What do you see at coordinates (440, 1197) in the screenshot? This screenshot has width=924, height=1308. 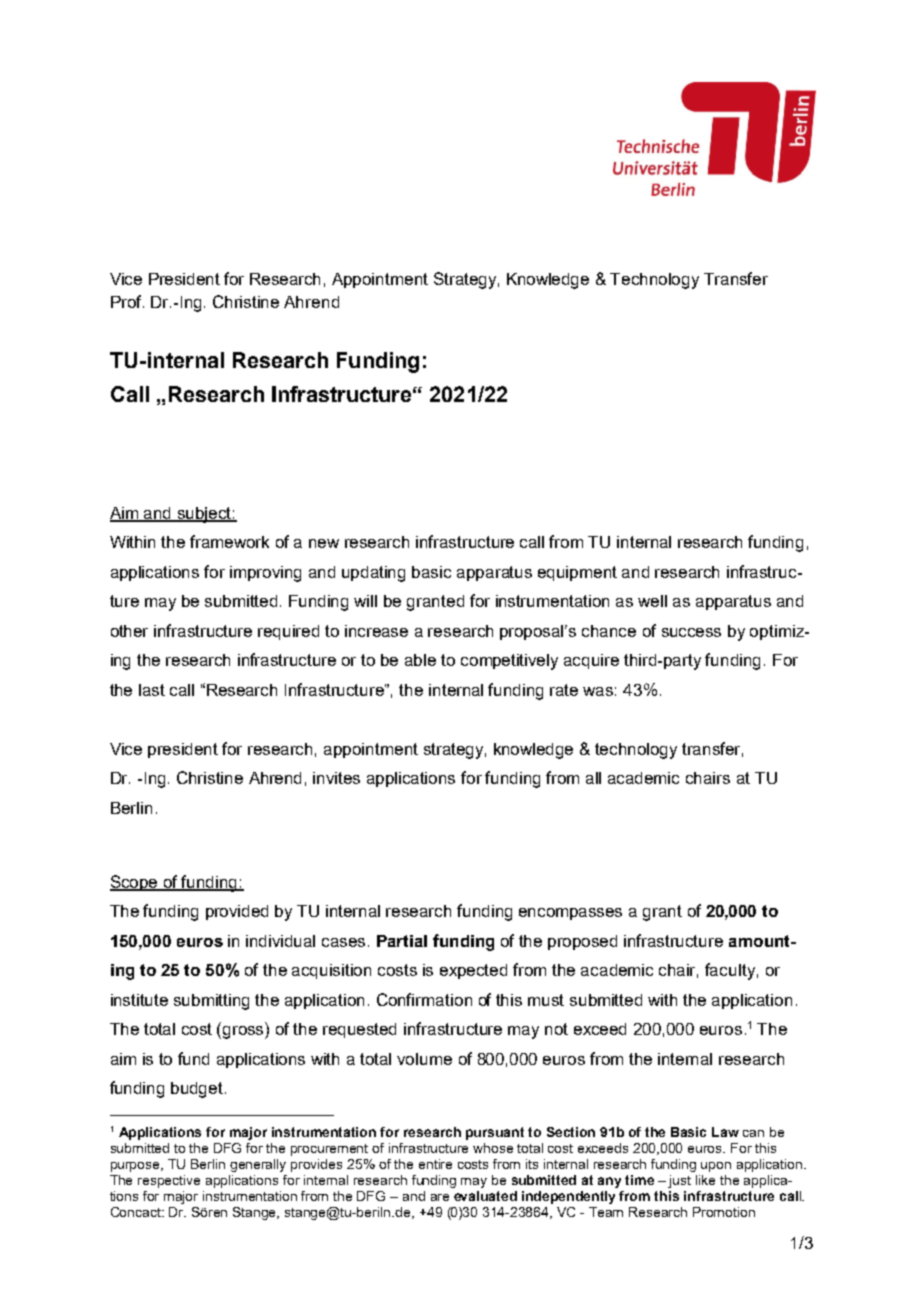 I see `are` at bounding box center [440, 1197].
